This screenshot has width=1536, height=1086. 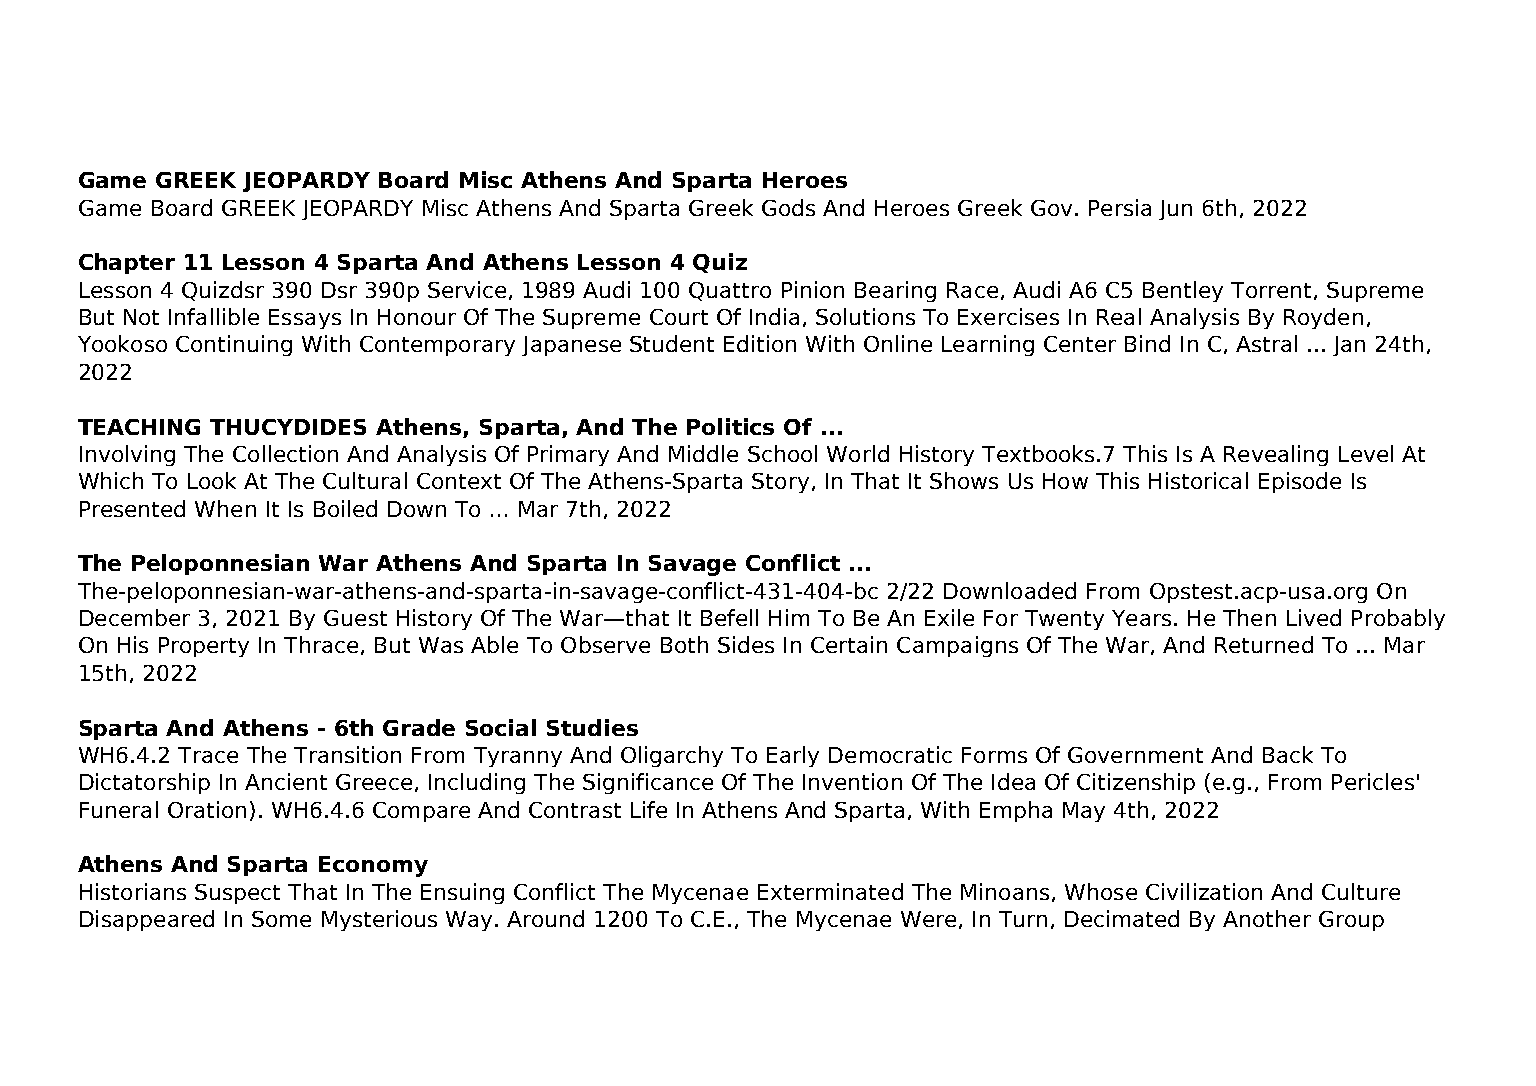 What do you see at coordinates (830, 891) in the screenshot?
I see `Exterminated` at bounding box center [830, 891].
